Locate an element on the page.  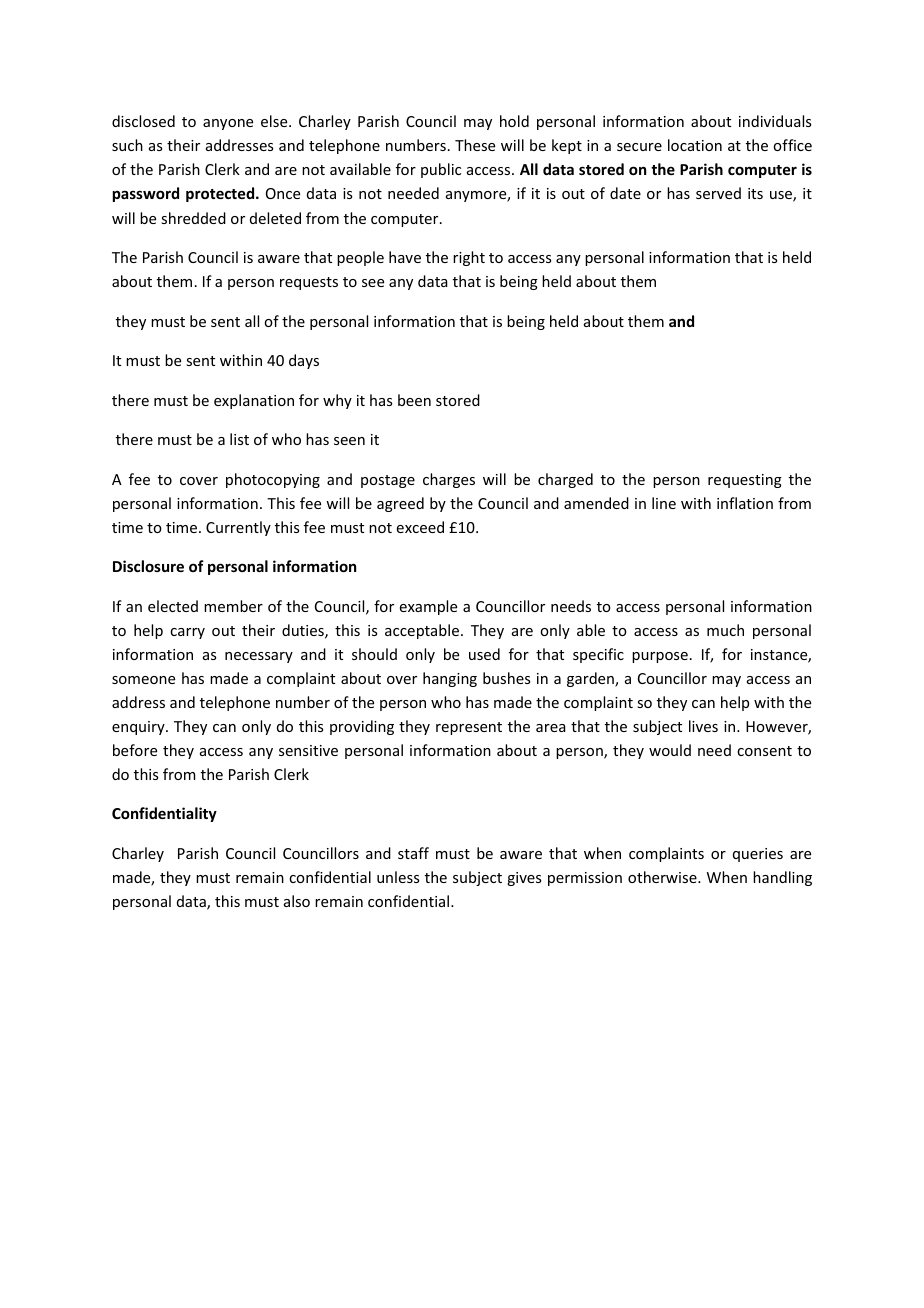
served is located at coordinates (718, 193).
